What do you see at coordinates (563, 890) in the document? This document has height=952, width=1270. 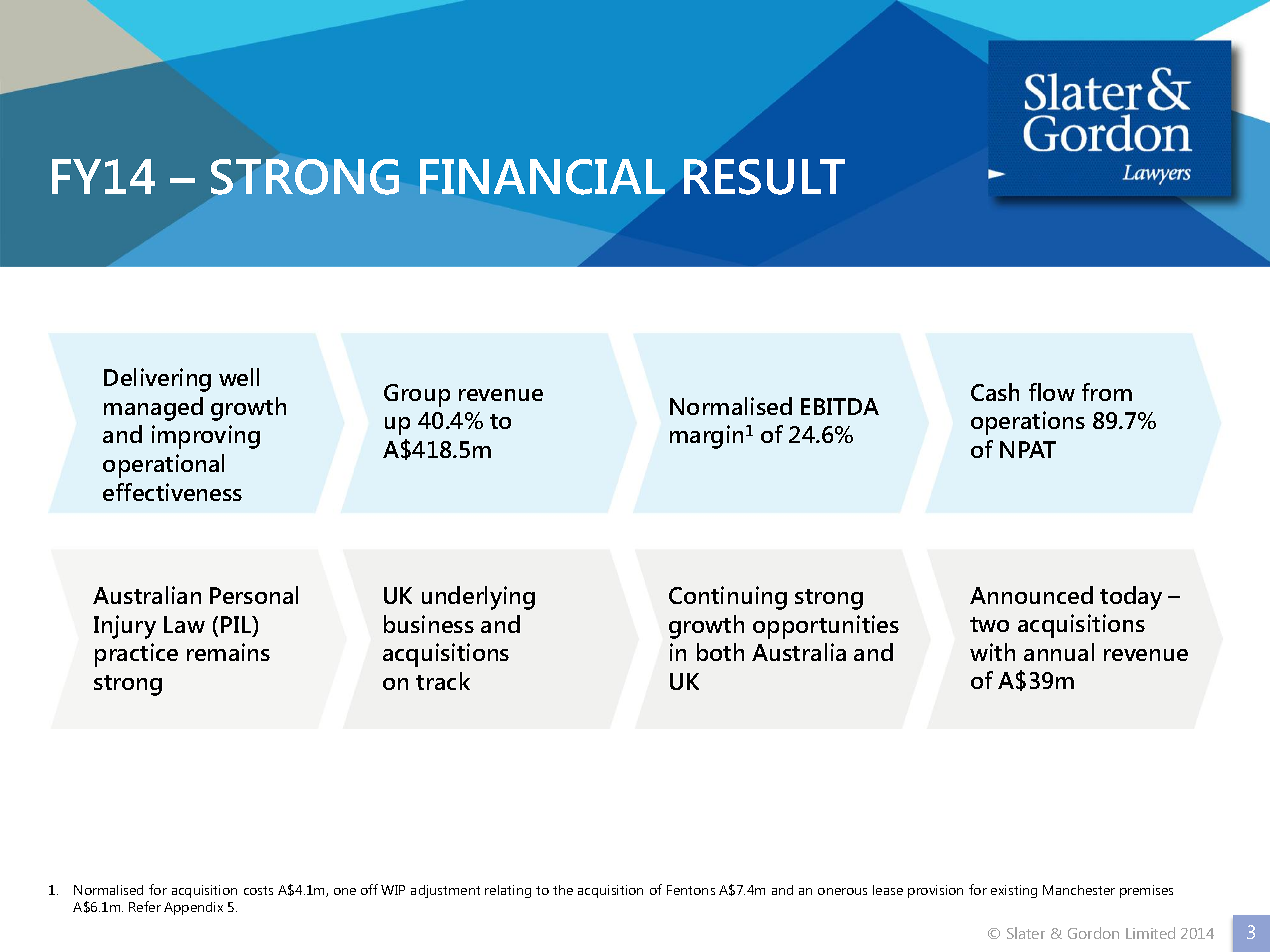 I see `the` at bounding box center [563, 890].
